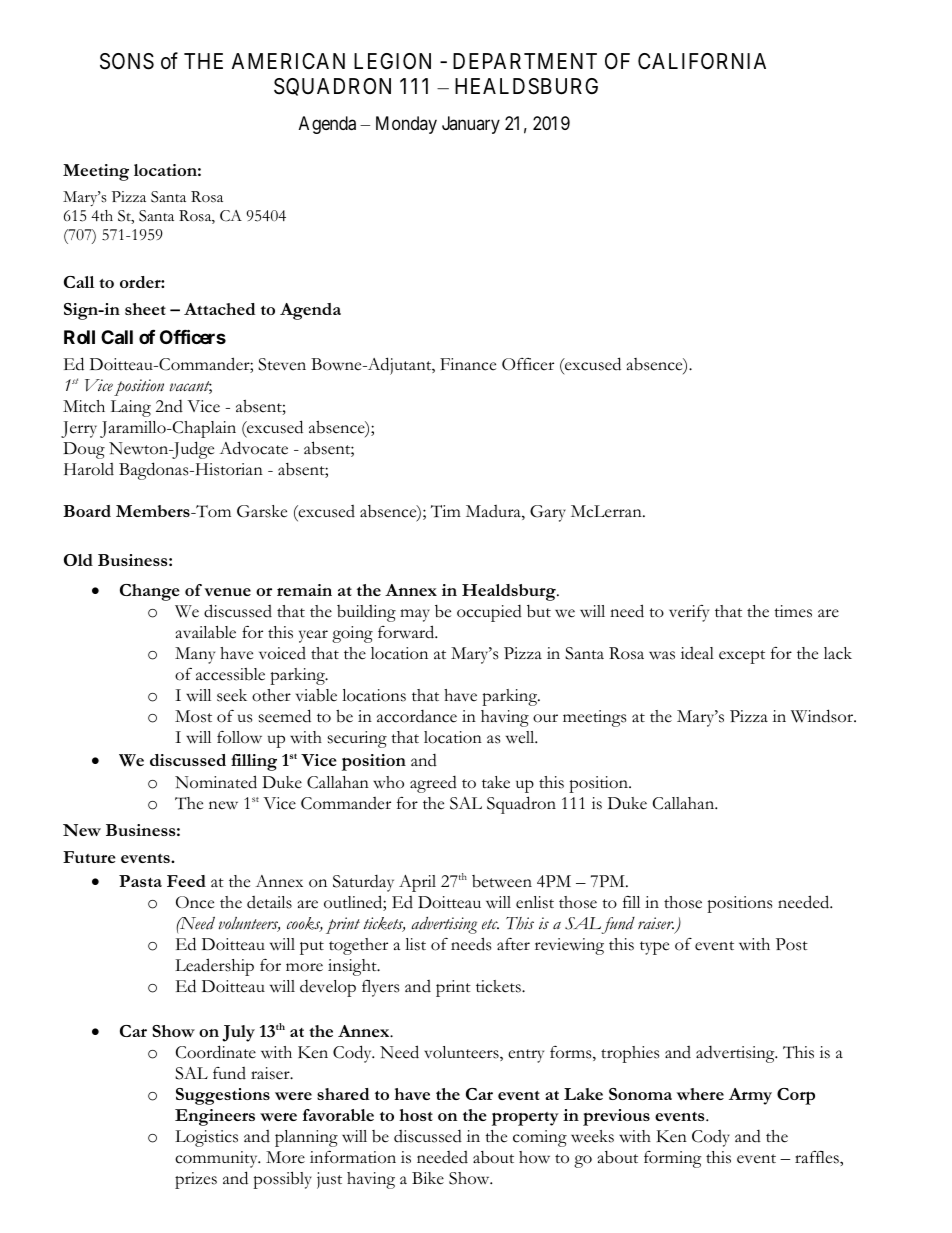 The image size is (952, 1233). Describe the element at coordinates (145, 309) in the screenshot. I see `sheet` at that location.
